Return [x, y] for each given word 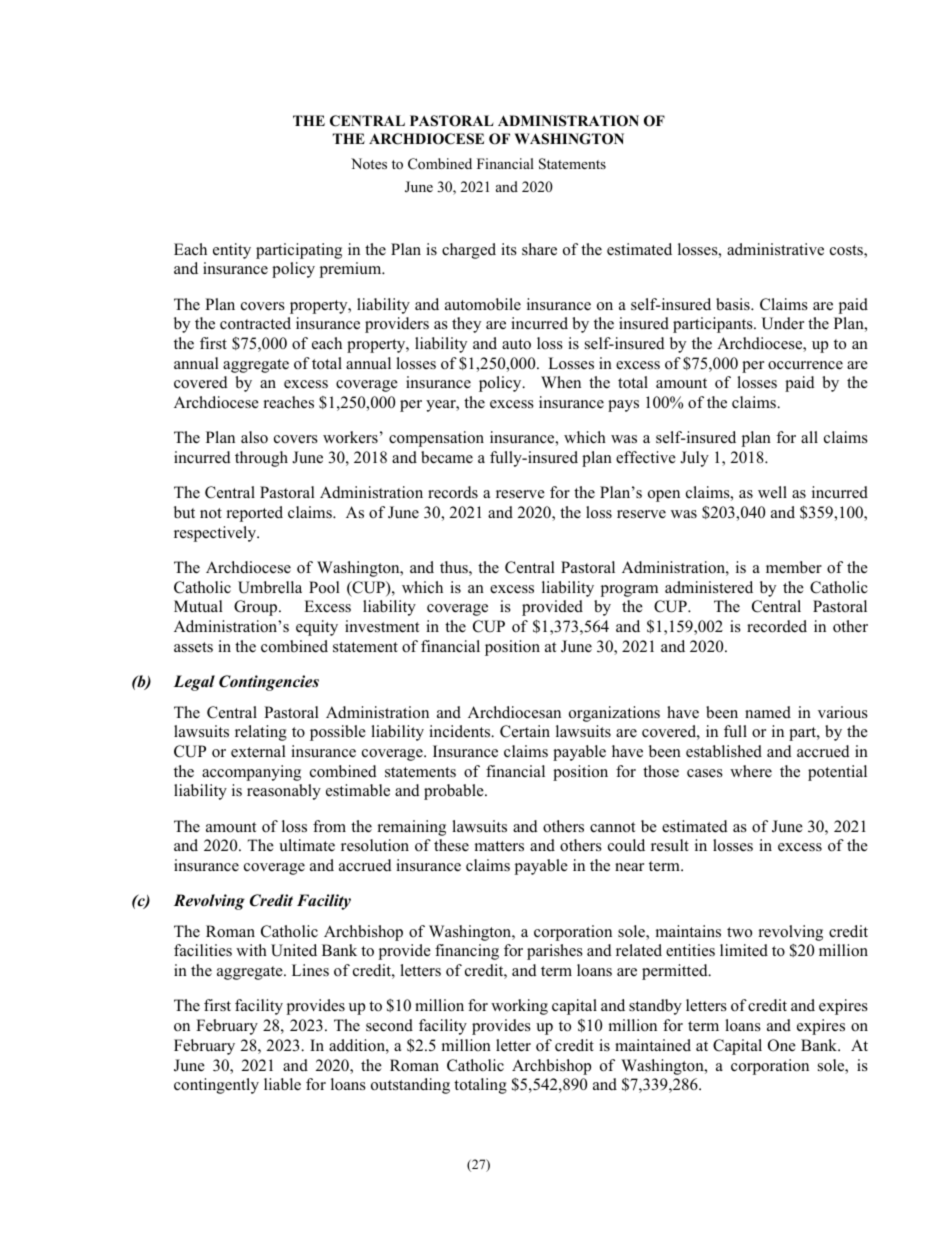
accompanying [251, 773]
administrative [775, 249]
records [453, 492]
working [519, 1007]
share [539, 249]
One [782, 1045]
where [751, 771]
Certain [525, 731]
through [261, 459]
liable [282, 1084]
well [772, 492]
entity [232, 251]
